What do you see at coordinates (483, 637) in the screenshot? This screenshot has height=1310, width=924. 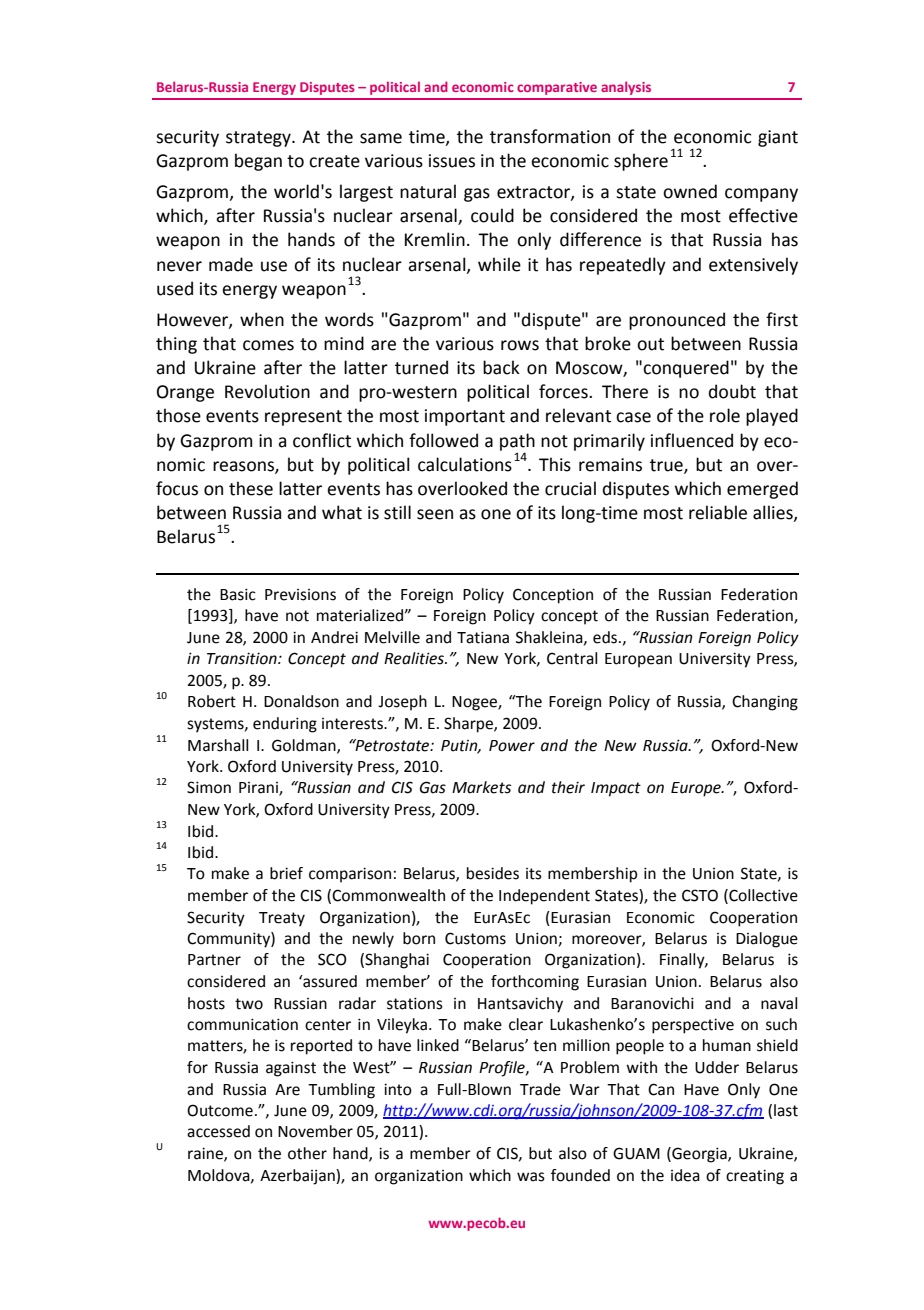 I see `Tatiana` at bounding box center [483, 637].
